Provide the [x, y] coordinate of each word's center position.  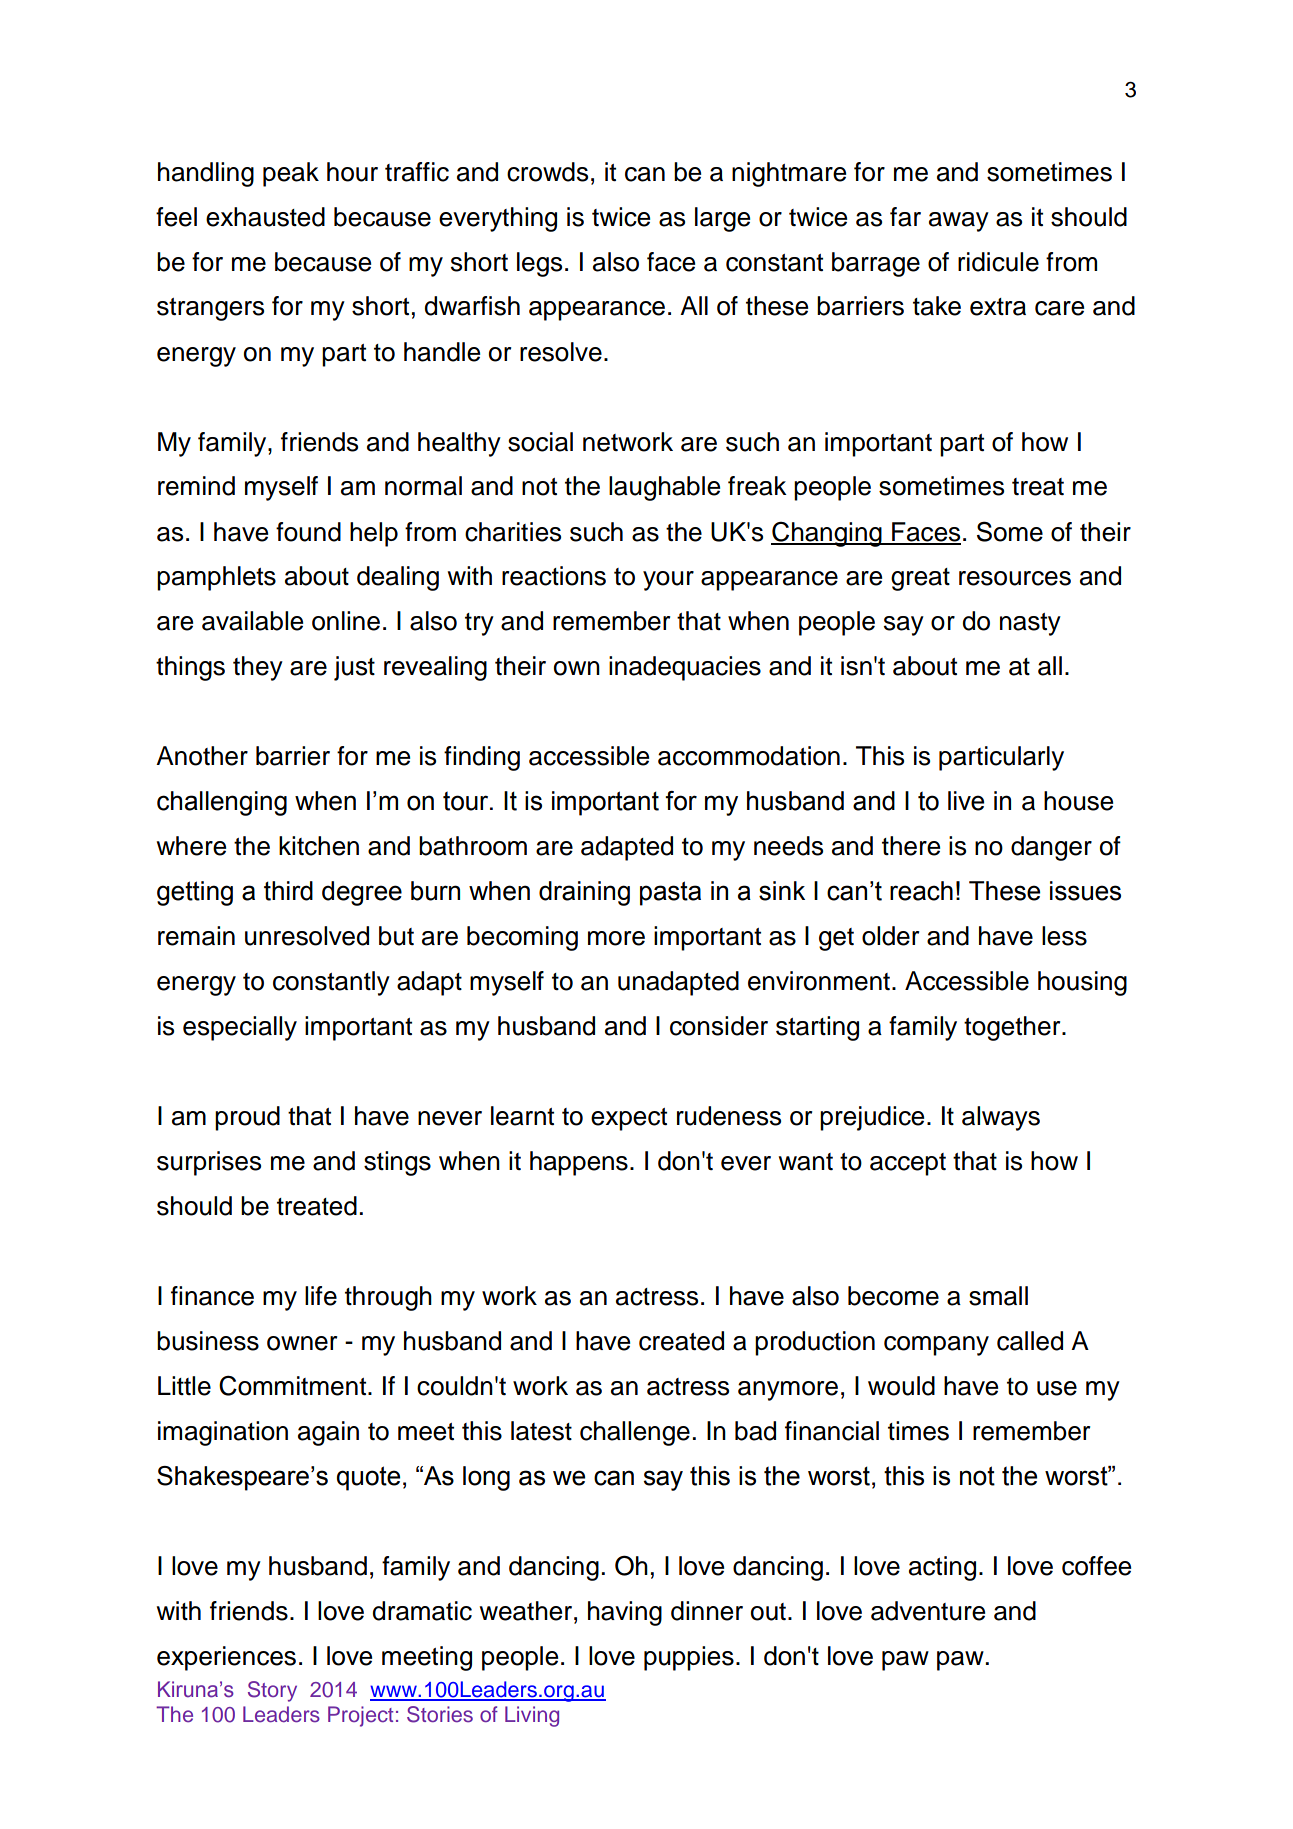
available [252, 621]
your [668, 581]
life [321, 1296]
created [681, 1341]
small [998, 1296]
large [722, 219]
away [959, 222]
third [288, 891]
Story [272, 1691]
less [1064, 936]
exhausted [265, 217]
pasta [670, 893]
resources [1015, 578]
